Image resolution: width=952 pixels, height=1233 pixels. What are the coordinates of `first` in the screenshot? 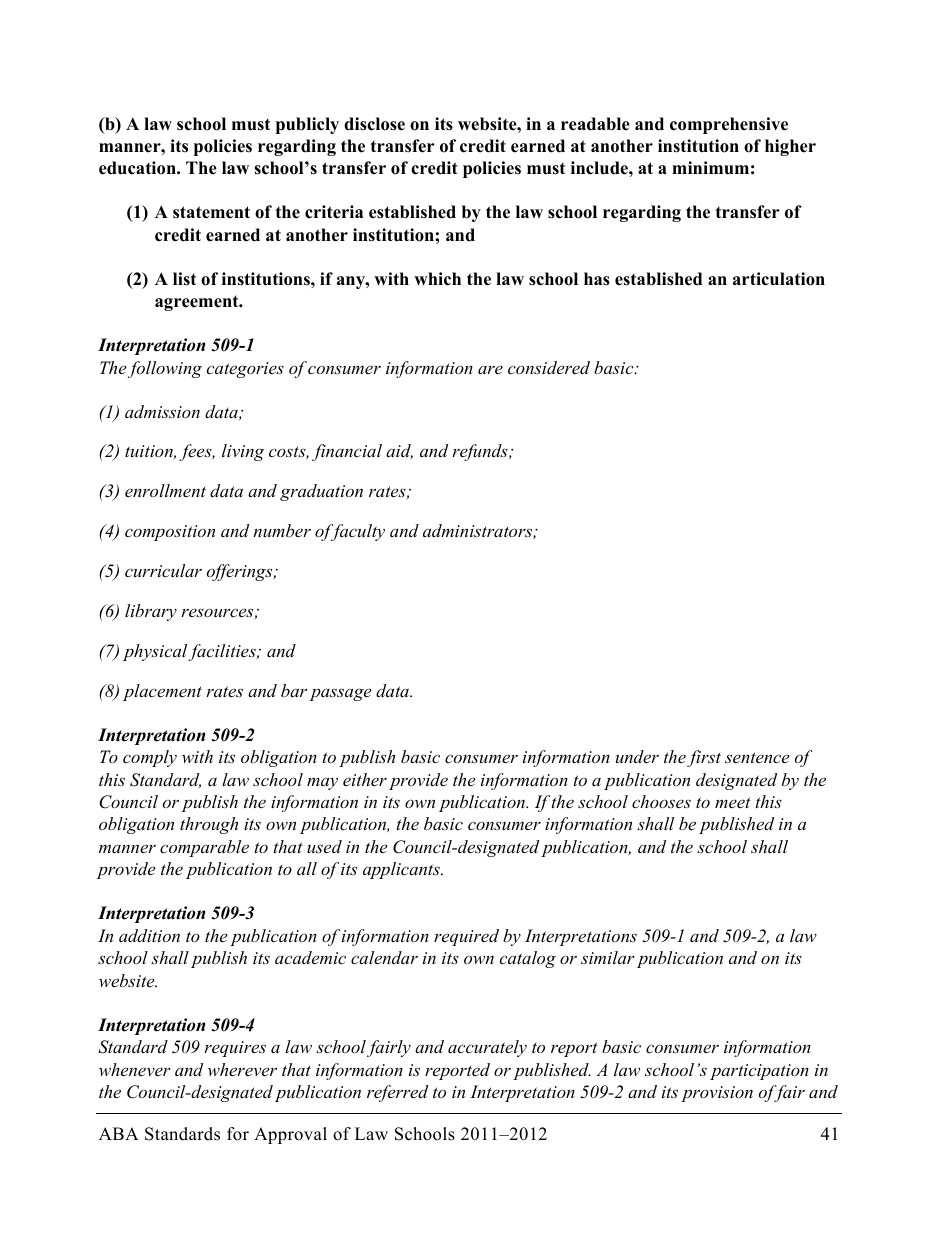 It's located at (704, 758).
